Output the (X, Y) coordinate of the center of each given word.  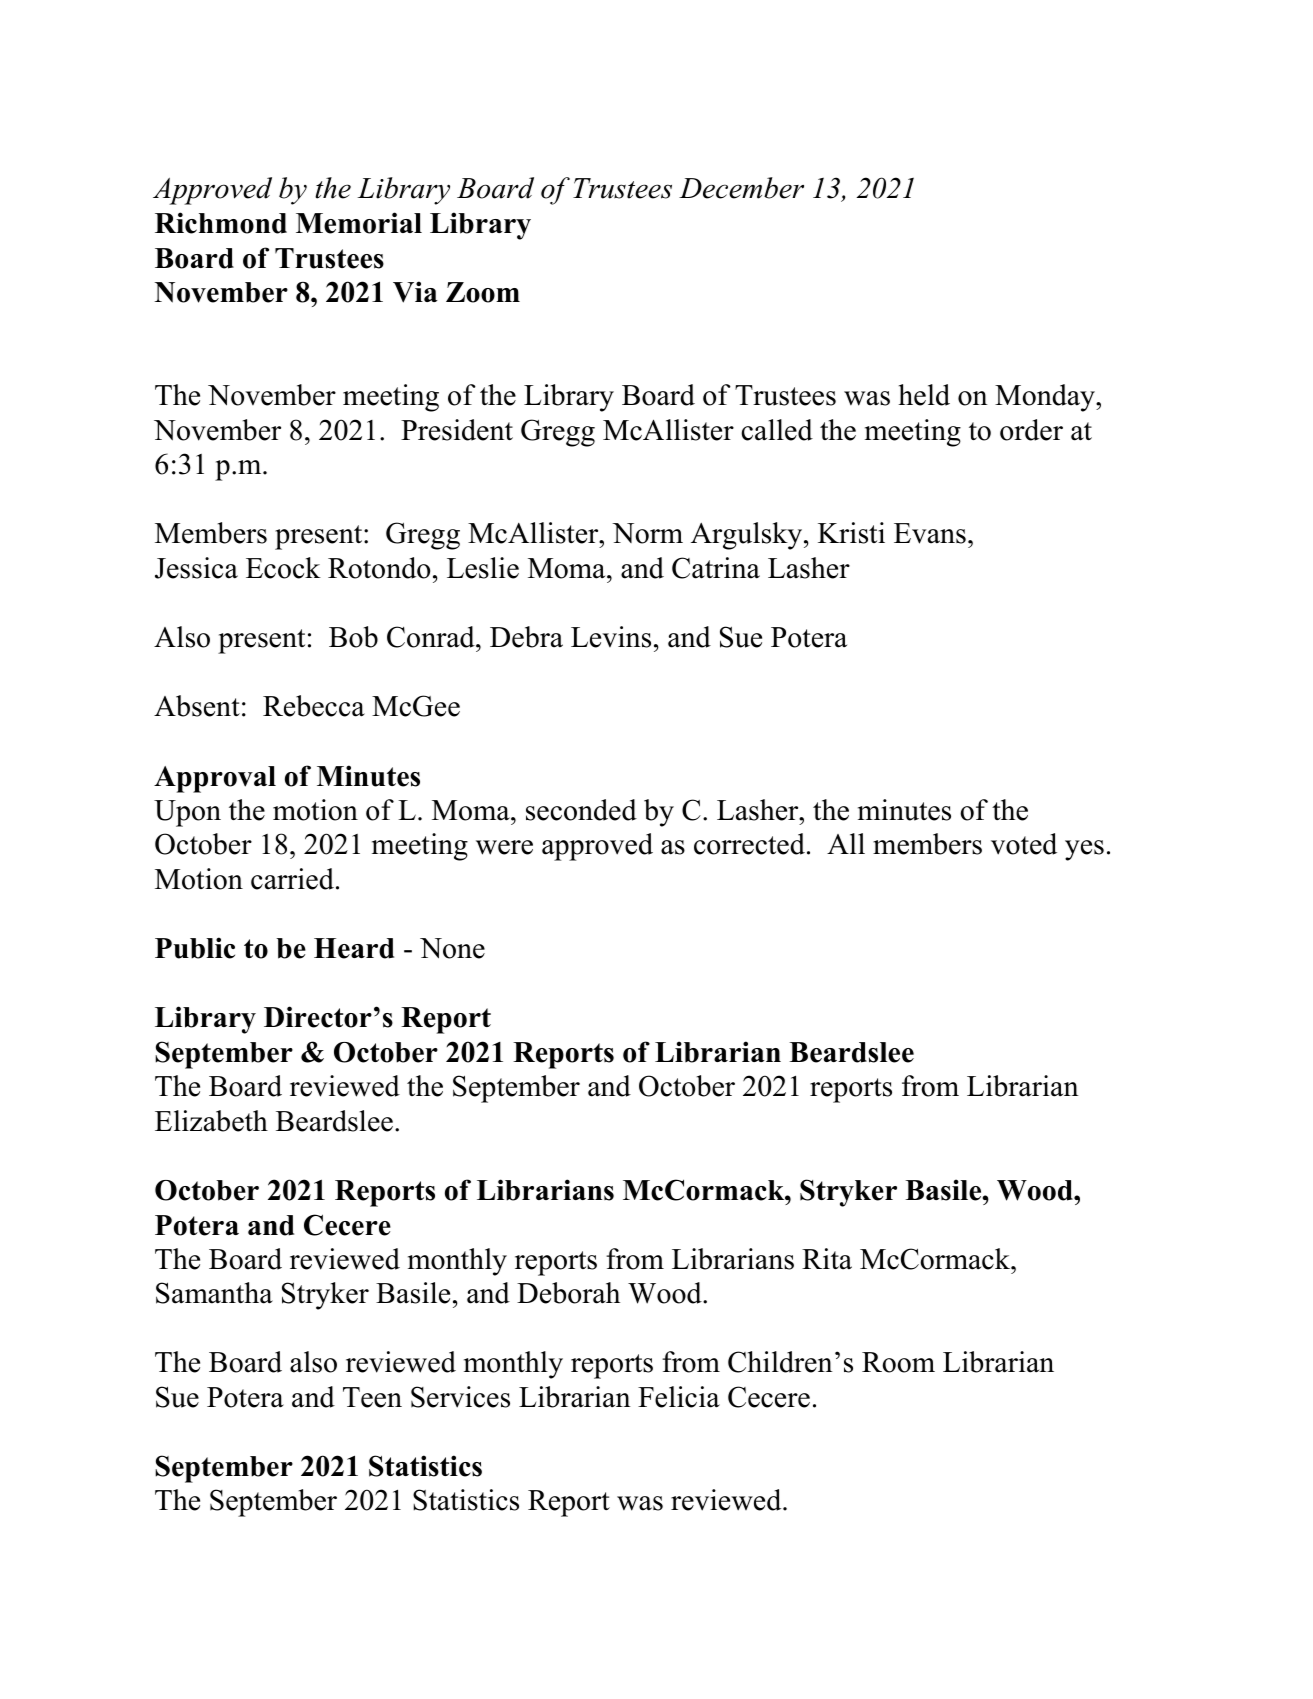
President (457, 430)
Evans (930, 533)
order (1031, 430)
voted (1024, 844)
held (924, 395)
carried (292, 879)
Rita (827, 1259)
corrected (749, 844)
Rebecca (314, 706)
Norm (647, 533)
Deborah (568, 1293)
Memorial (359, 223)
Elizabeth (211, 1121)
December (741, 188)
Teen (372, 1397)
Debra (526, 637)
